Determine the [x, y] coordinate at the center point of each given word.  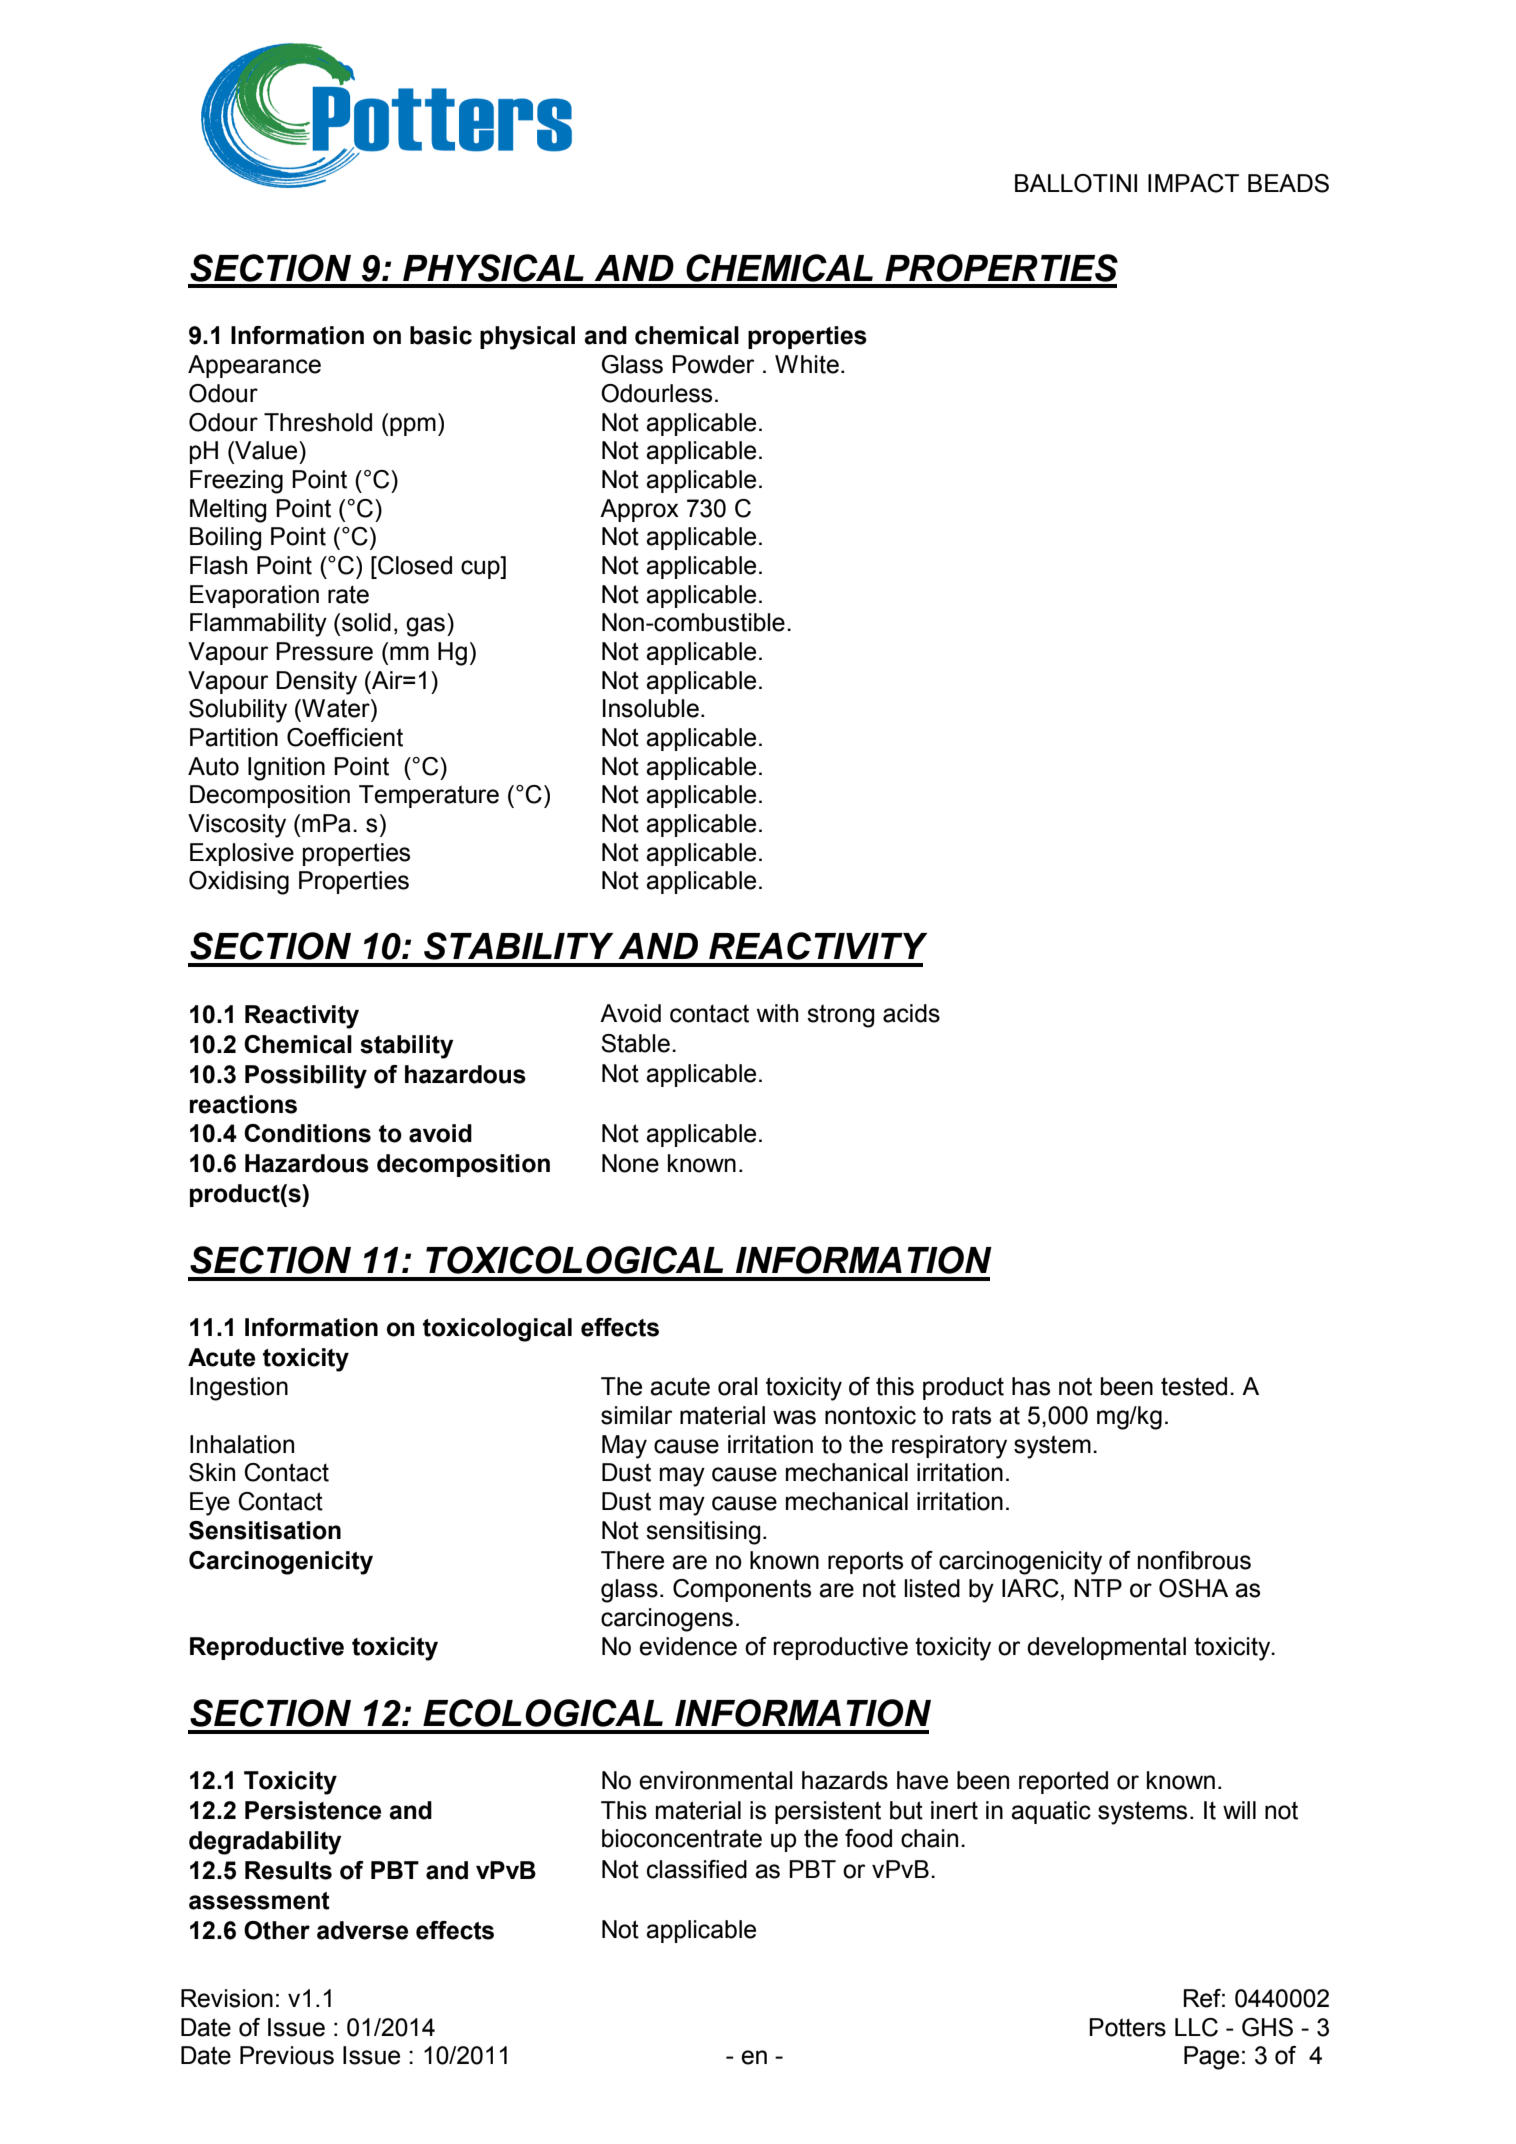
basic [441, 335]
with [777, 1013]
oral [738, 1386]
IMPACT [1193, 183]
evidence [688, 1646]
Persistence [313, 1810]
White [807, 364]
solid [366, 622]
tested [1194, 1386]
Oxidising [239, 883]
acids [911, 1013]
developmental [1106, 1648]
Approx [639, 510]
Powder [713, 364]
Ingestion [239, 1389]
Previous [287, 2055]
